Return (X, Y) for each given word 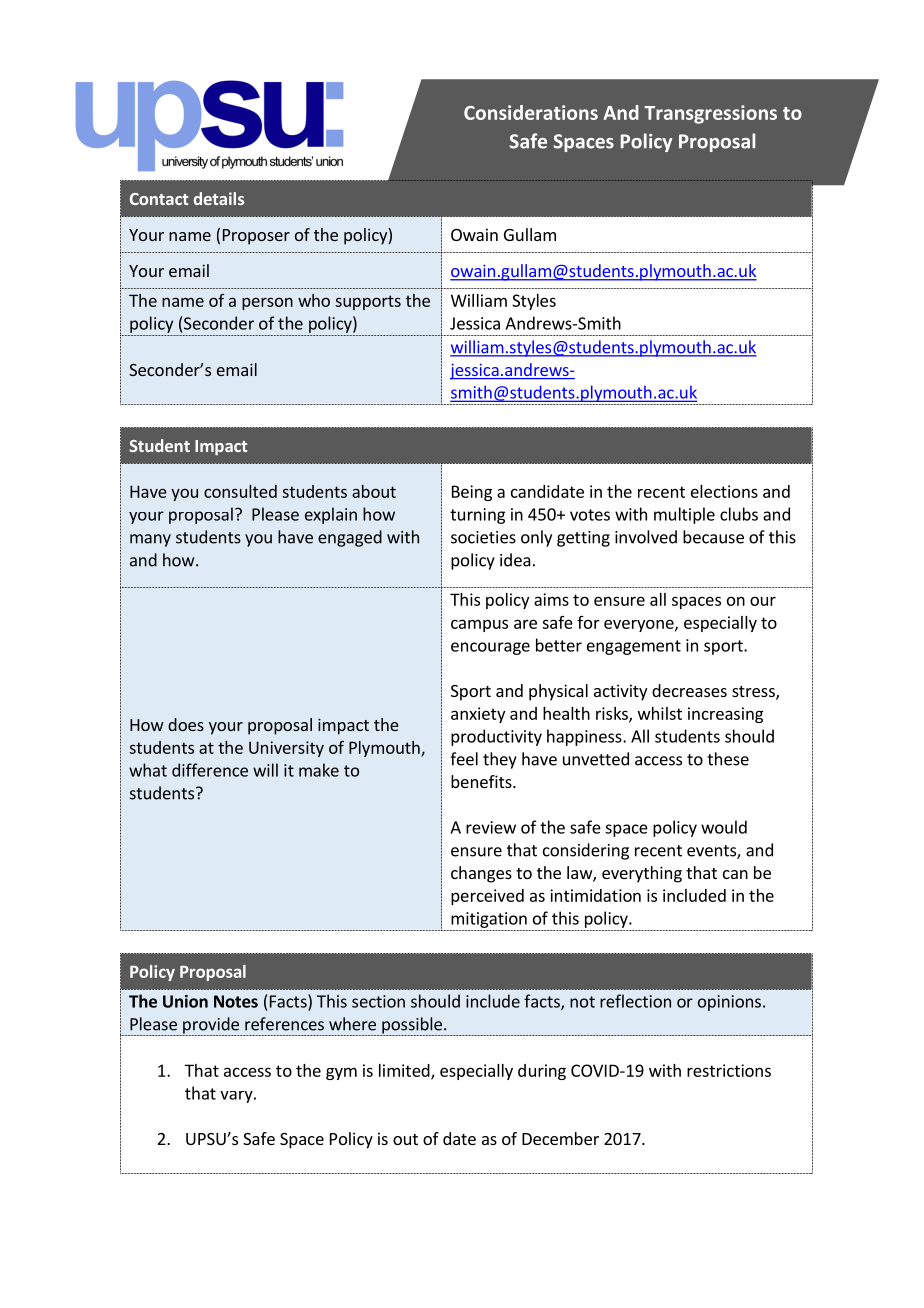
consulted (240, 491)
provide (211, 1026)
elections (724, 491)
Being (472, 493)
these (728, 759)
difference (210, 770)
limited (405, 1071)
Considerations (531, 112)
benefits (482, 781)
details (219, 198)
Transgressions (710, 114)
